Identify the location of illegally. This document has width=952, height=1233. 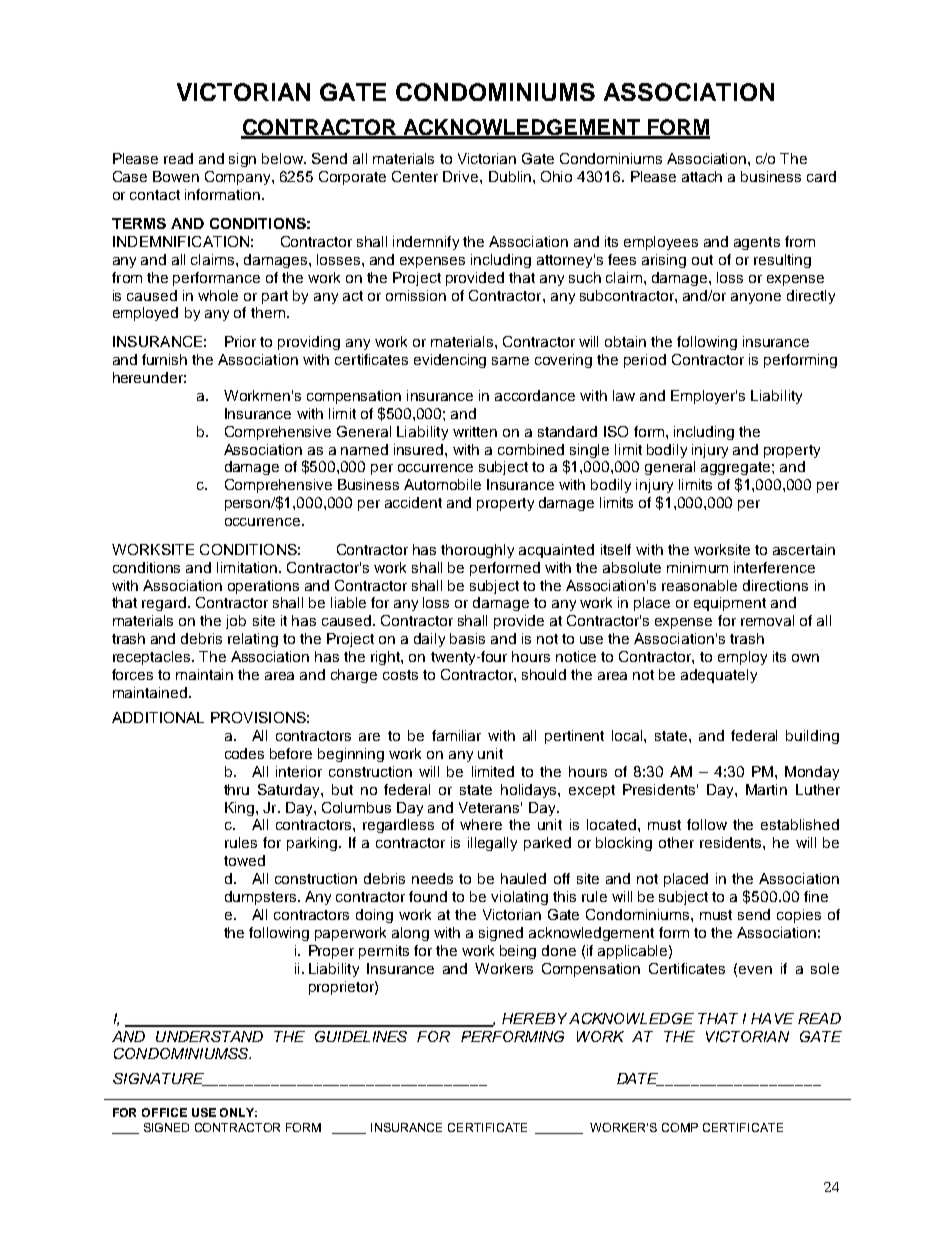
(492, 844).
